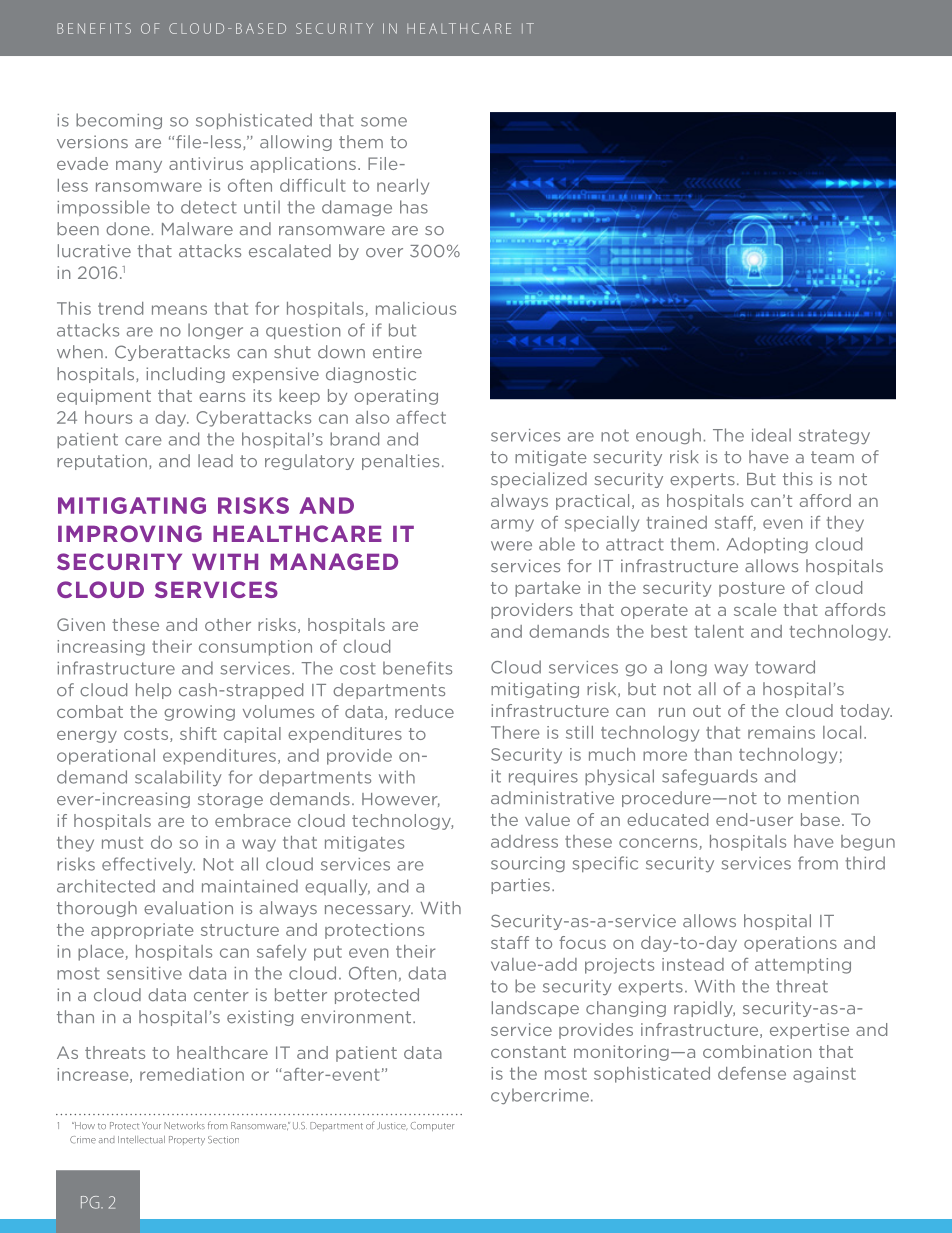 The image size is (952, 1233). I want to click on scale, so click(755, 609).
